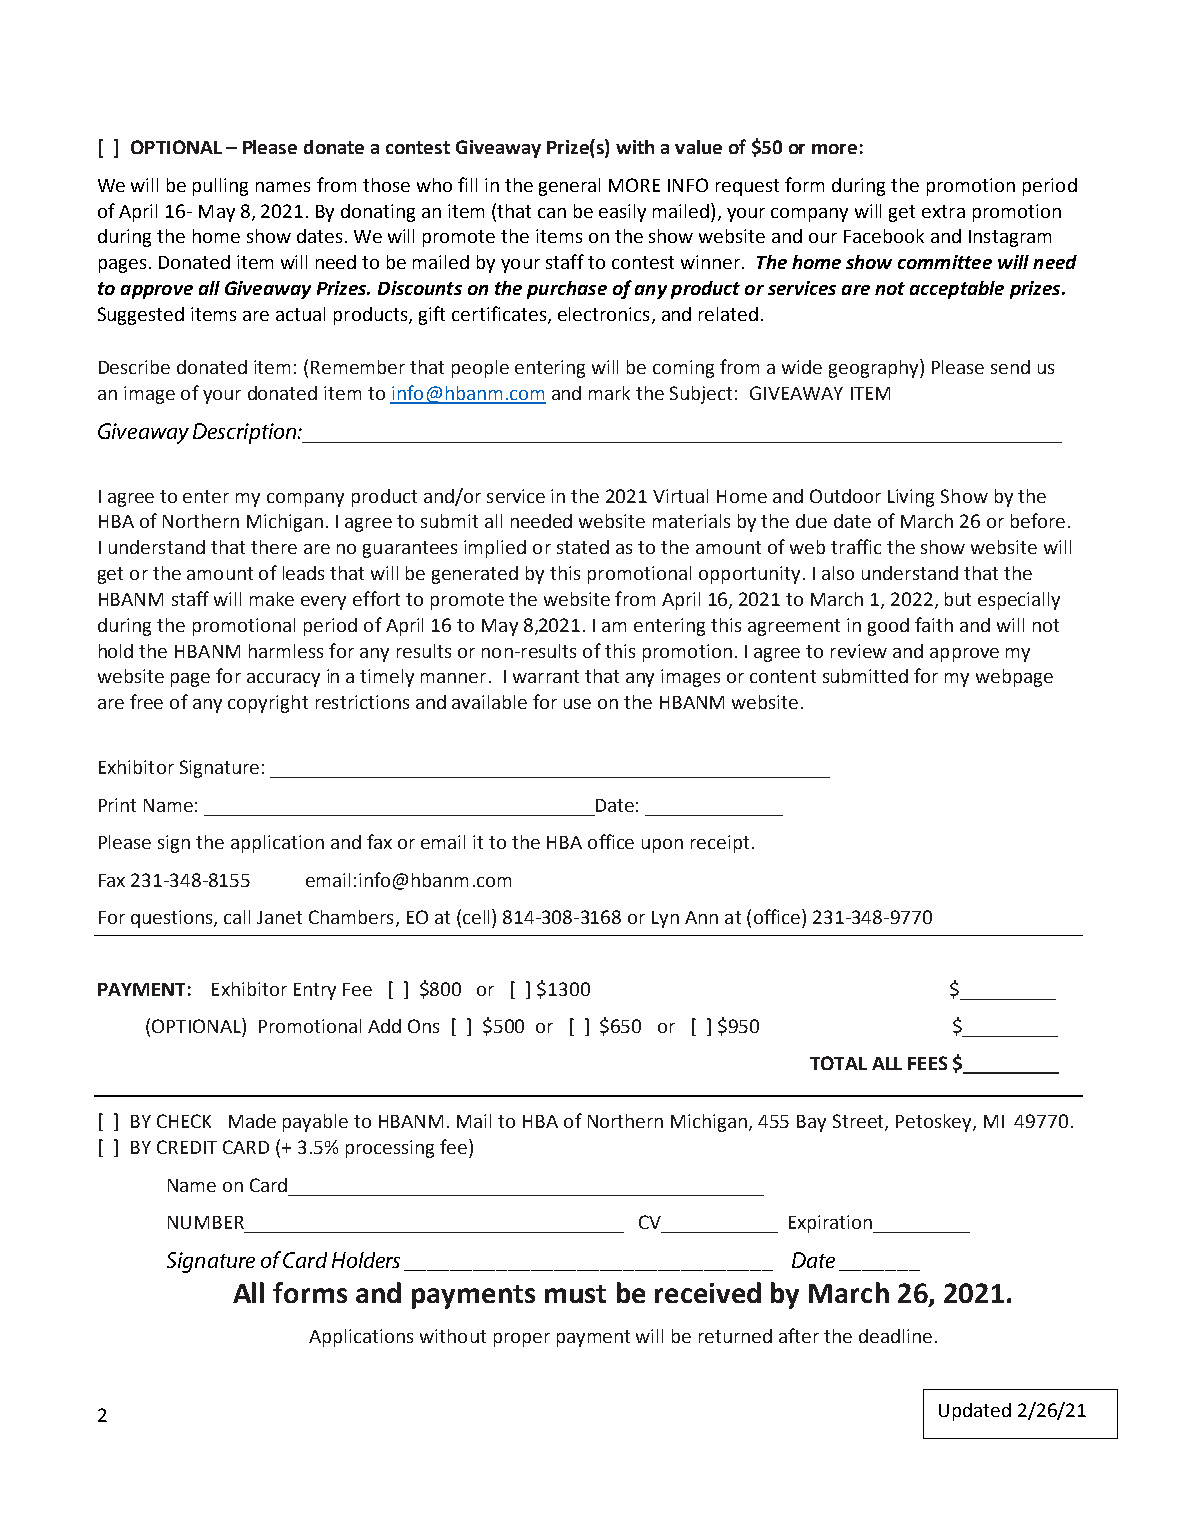  What do you see at coordinates (274, 547) in the screenshot?
I see `there` at bounding box center [274, 547].
